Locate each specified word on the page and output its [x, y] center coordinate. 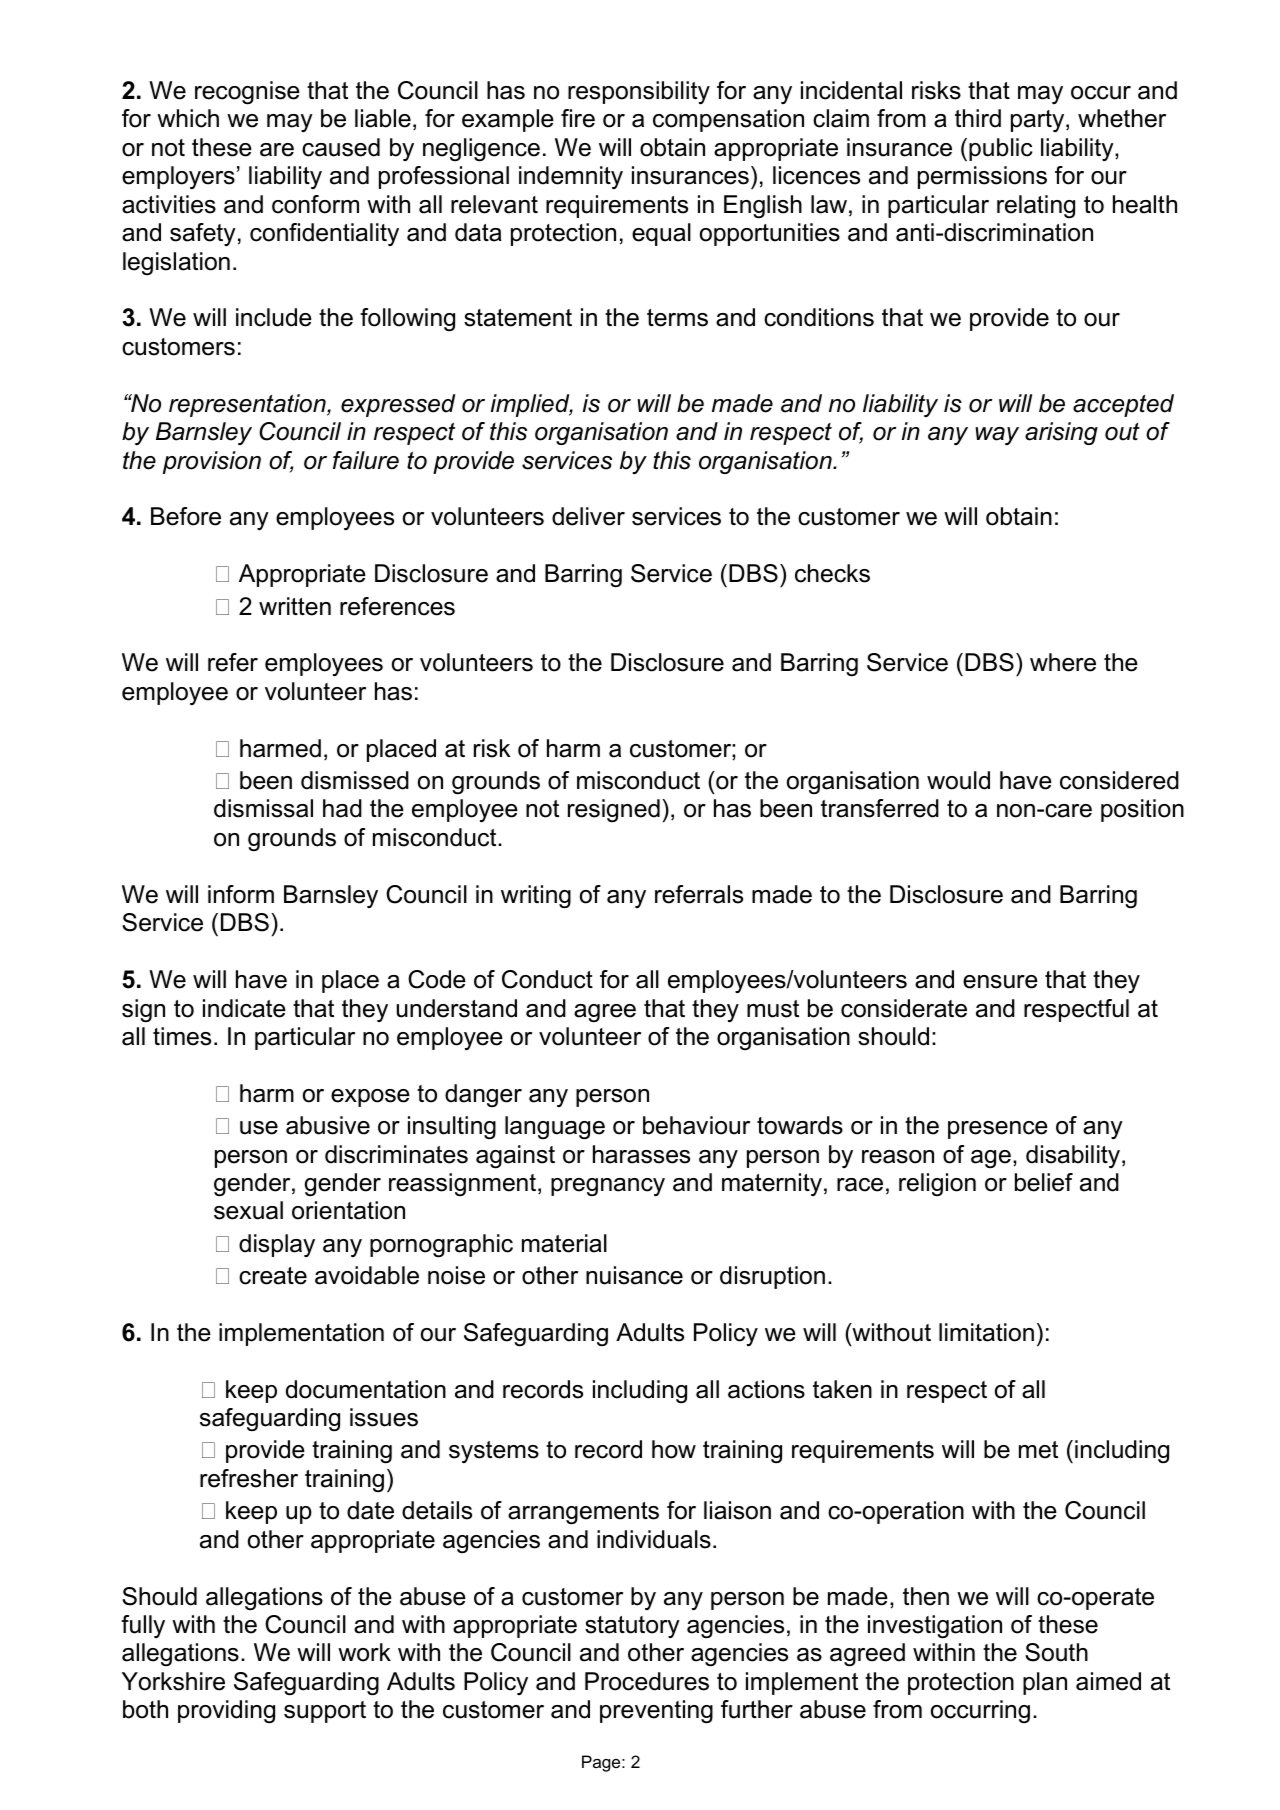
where [1063, 662]
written [295, 606]
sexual [248, 1210]
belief [1044, 1182]
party [1039, 121]
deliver [588, 516]
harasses [641, 1154]
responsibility [639, 92]
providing [226, 1712]
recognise [247, 93]
